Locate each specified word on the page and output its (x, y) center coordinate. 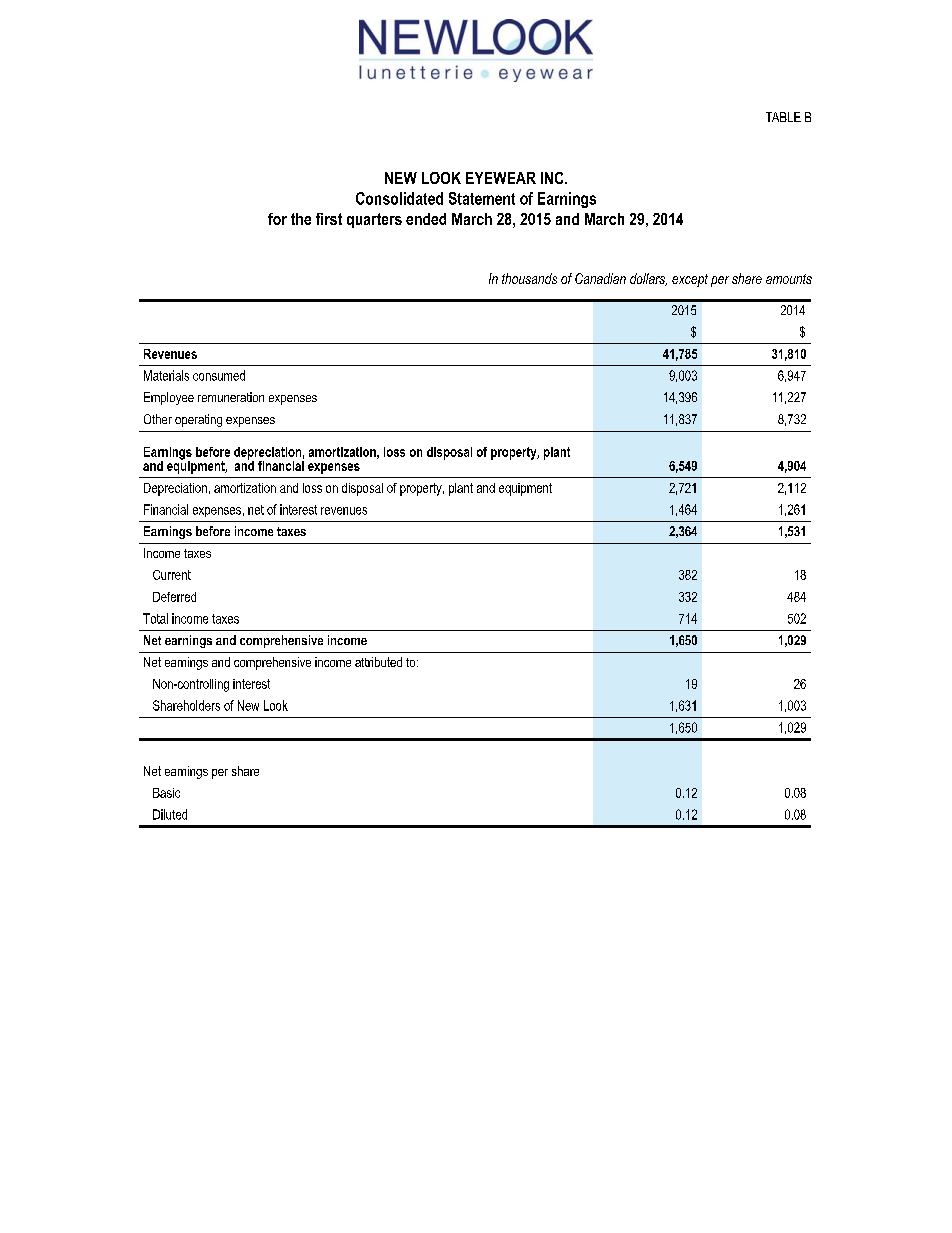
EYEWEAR (501, 178)
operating (198, 420)
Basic (166, 793)
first (329, 219)
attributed (378, 662)
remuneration (231, 397)
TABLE (783, 117)
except (690, 280)
